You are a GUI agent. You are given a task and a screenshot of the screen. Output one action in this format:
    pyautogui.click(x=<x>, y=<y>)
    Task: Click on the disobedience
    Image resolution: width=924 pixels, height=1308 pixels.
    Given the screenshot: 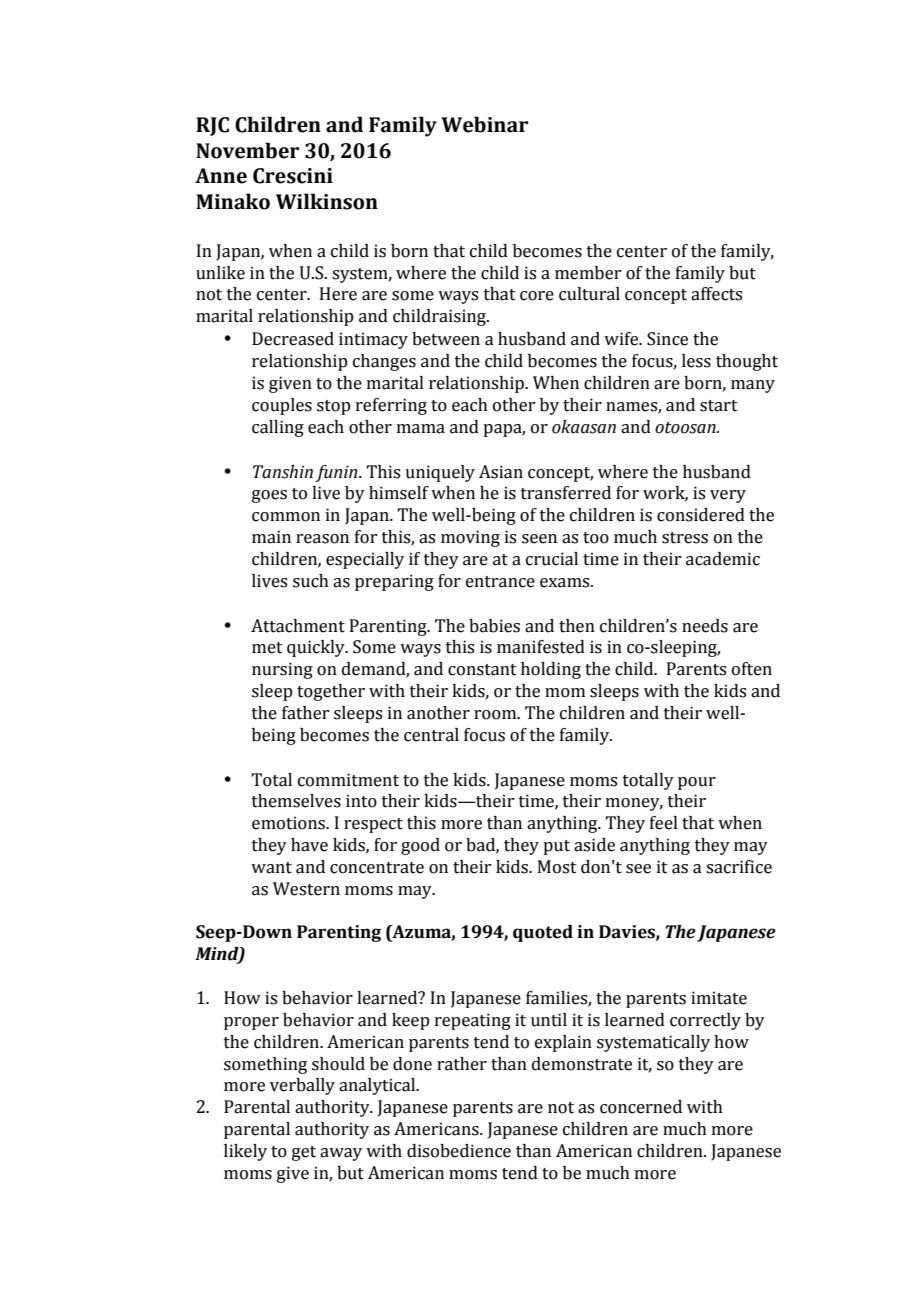 What is the action you would take?
    pyautogui.click(x=459, y=1151)
